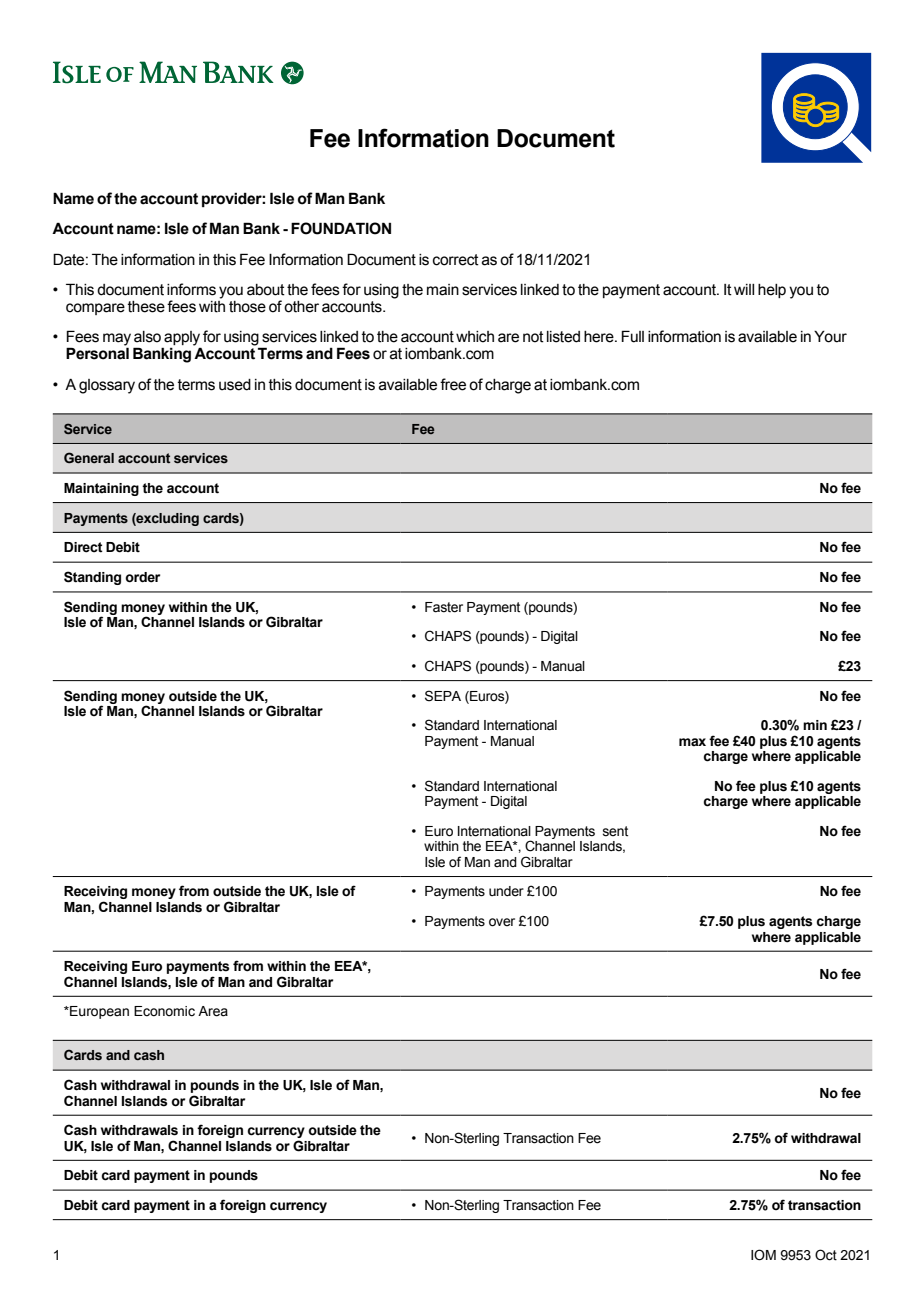 This image has height=1308, width=924. I want to click on order, so click(142, 577).
